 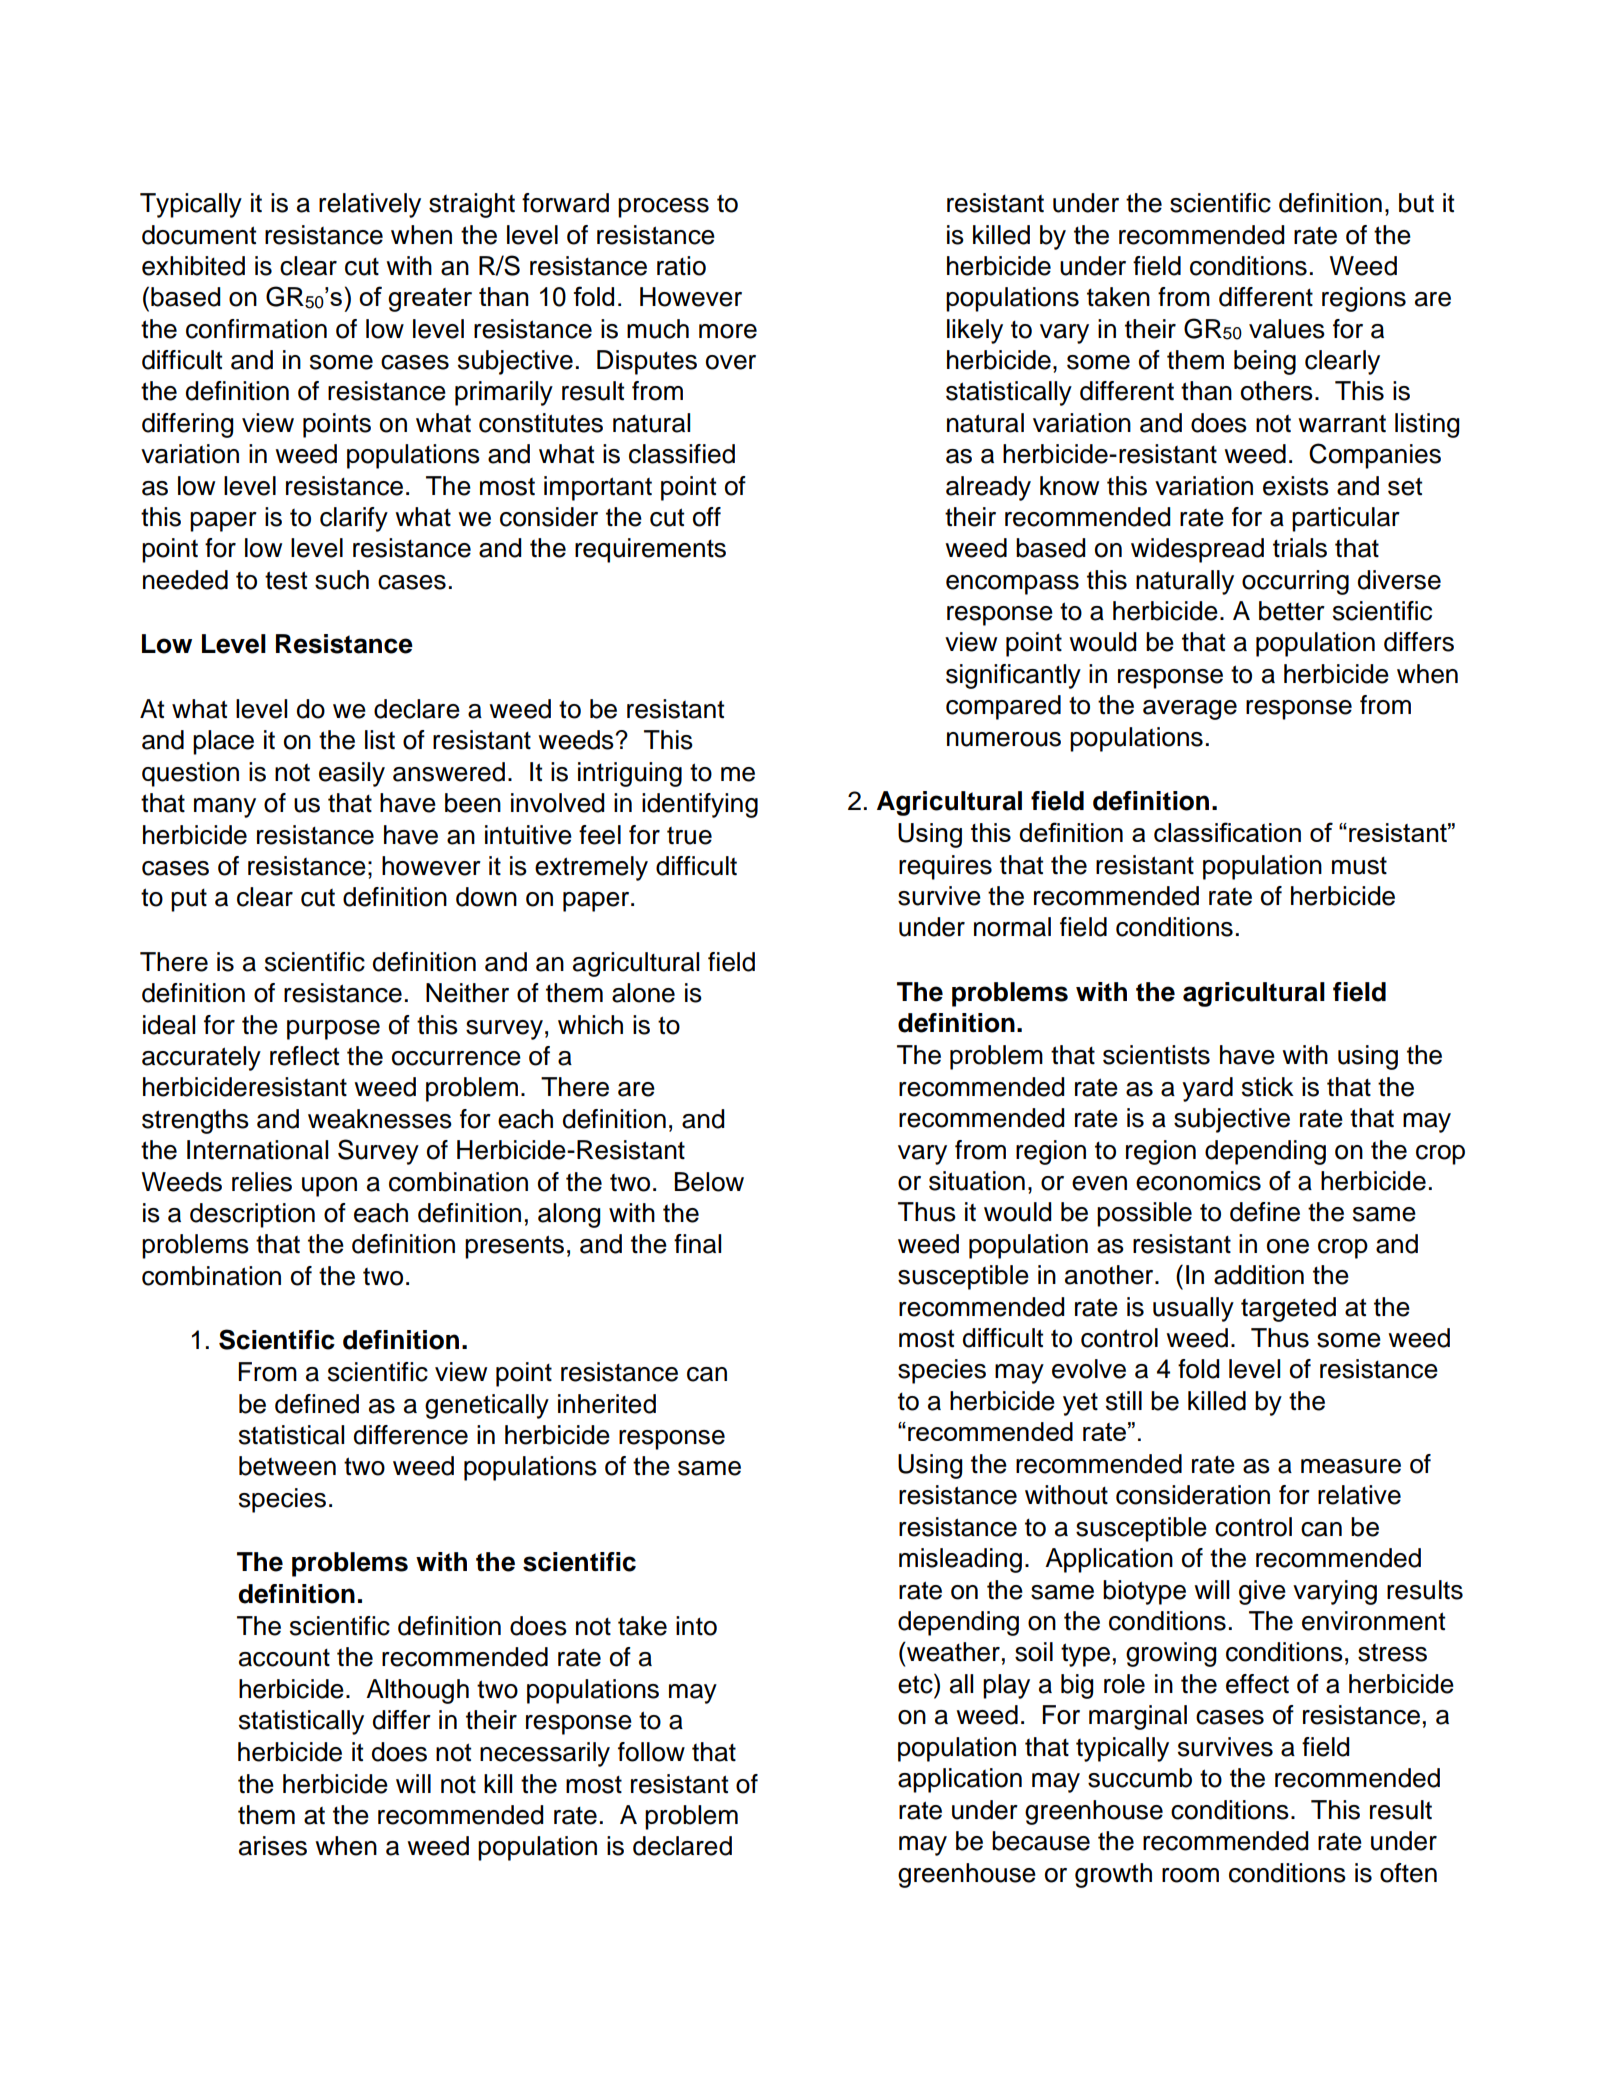 What do you see at coordinates (199, 235) in the screenshot?
I see `document` at bounding box center [199, 235].
